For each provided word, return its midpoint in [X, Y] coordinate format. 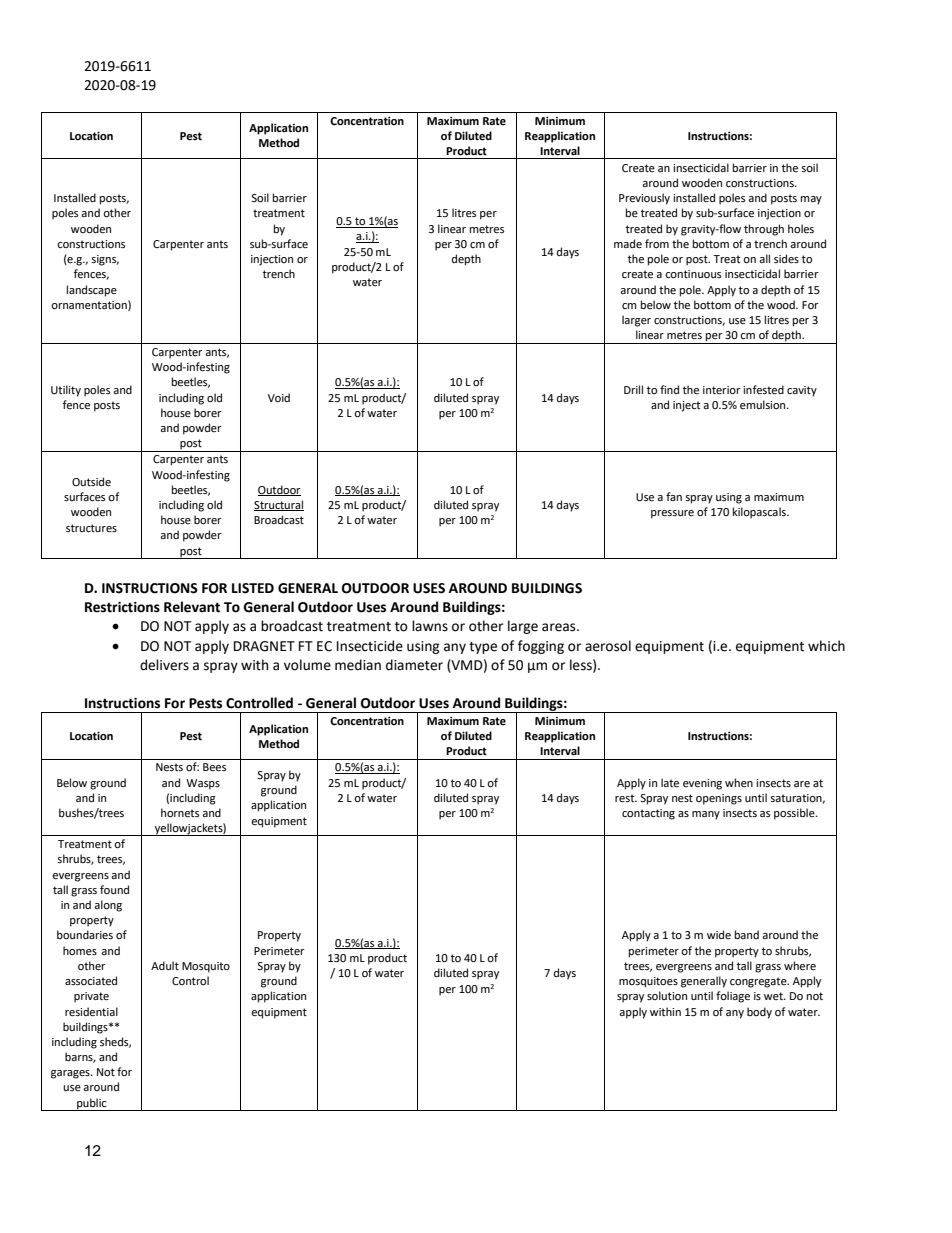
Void [279, 397]
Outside [91, 482]
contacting [648, 814]
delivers [164, 665]
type [483, 648]
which [826, 646]
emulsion [764, 404]
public [92, 1104]
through [764, 230]
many [706, 815]
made [628, 244]
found [114, 889]
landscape [92, 291]
